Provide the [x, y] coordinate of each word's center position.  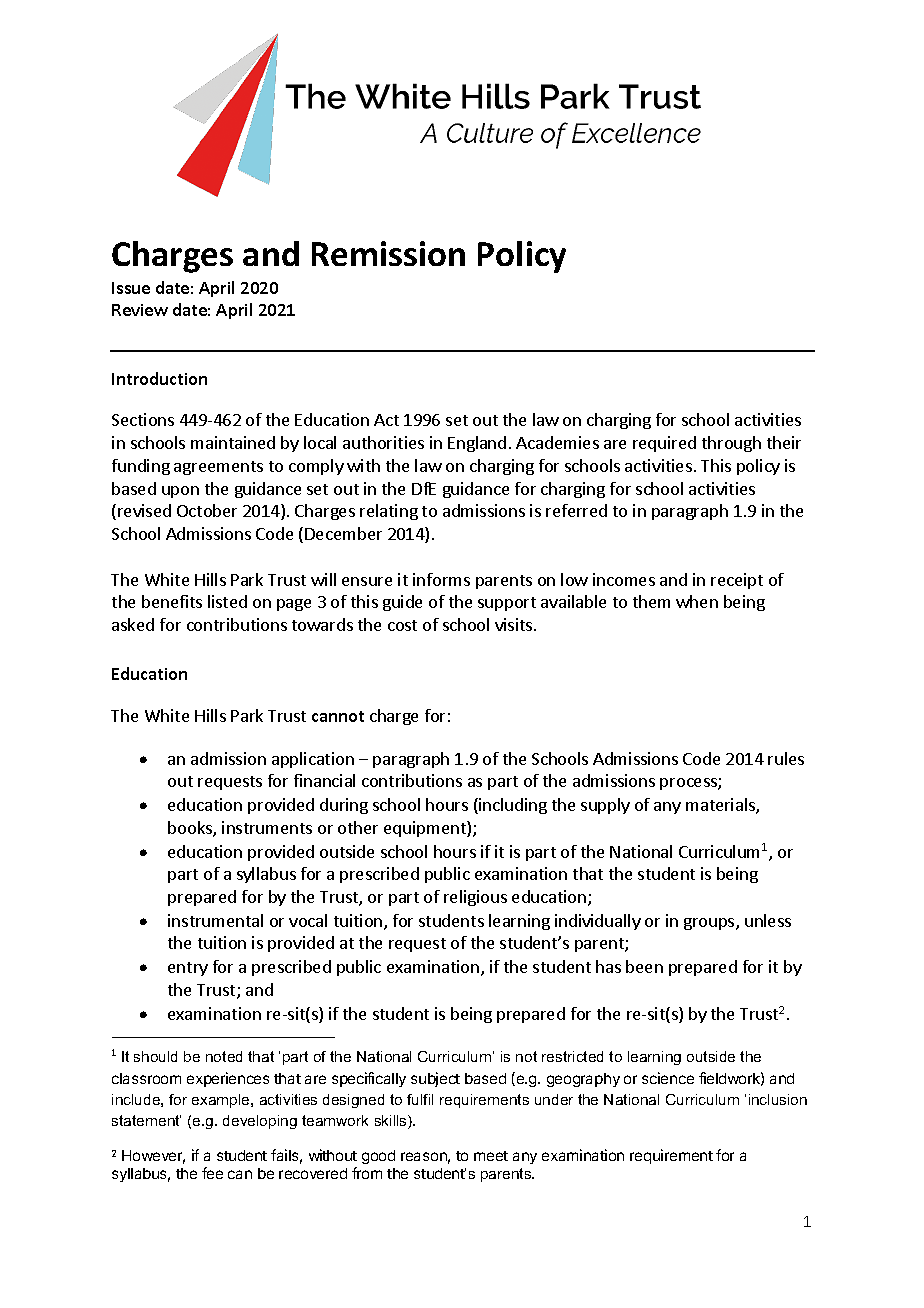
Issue [131, 288]
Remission [388, 253]
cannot [338, 716]
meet [491, 1156]
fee [212, 1173]
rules [786, 758]
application [313, 760]
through [731, 444]
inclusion [778, 1099]
